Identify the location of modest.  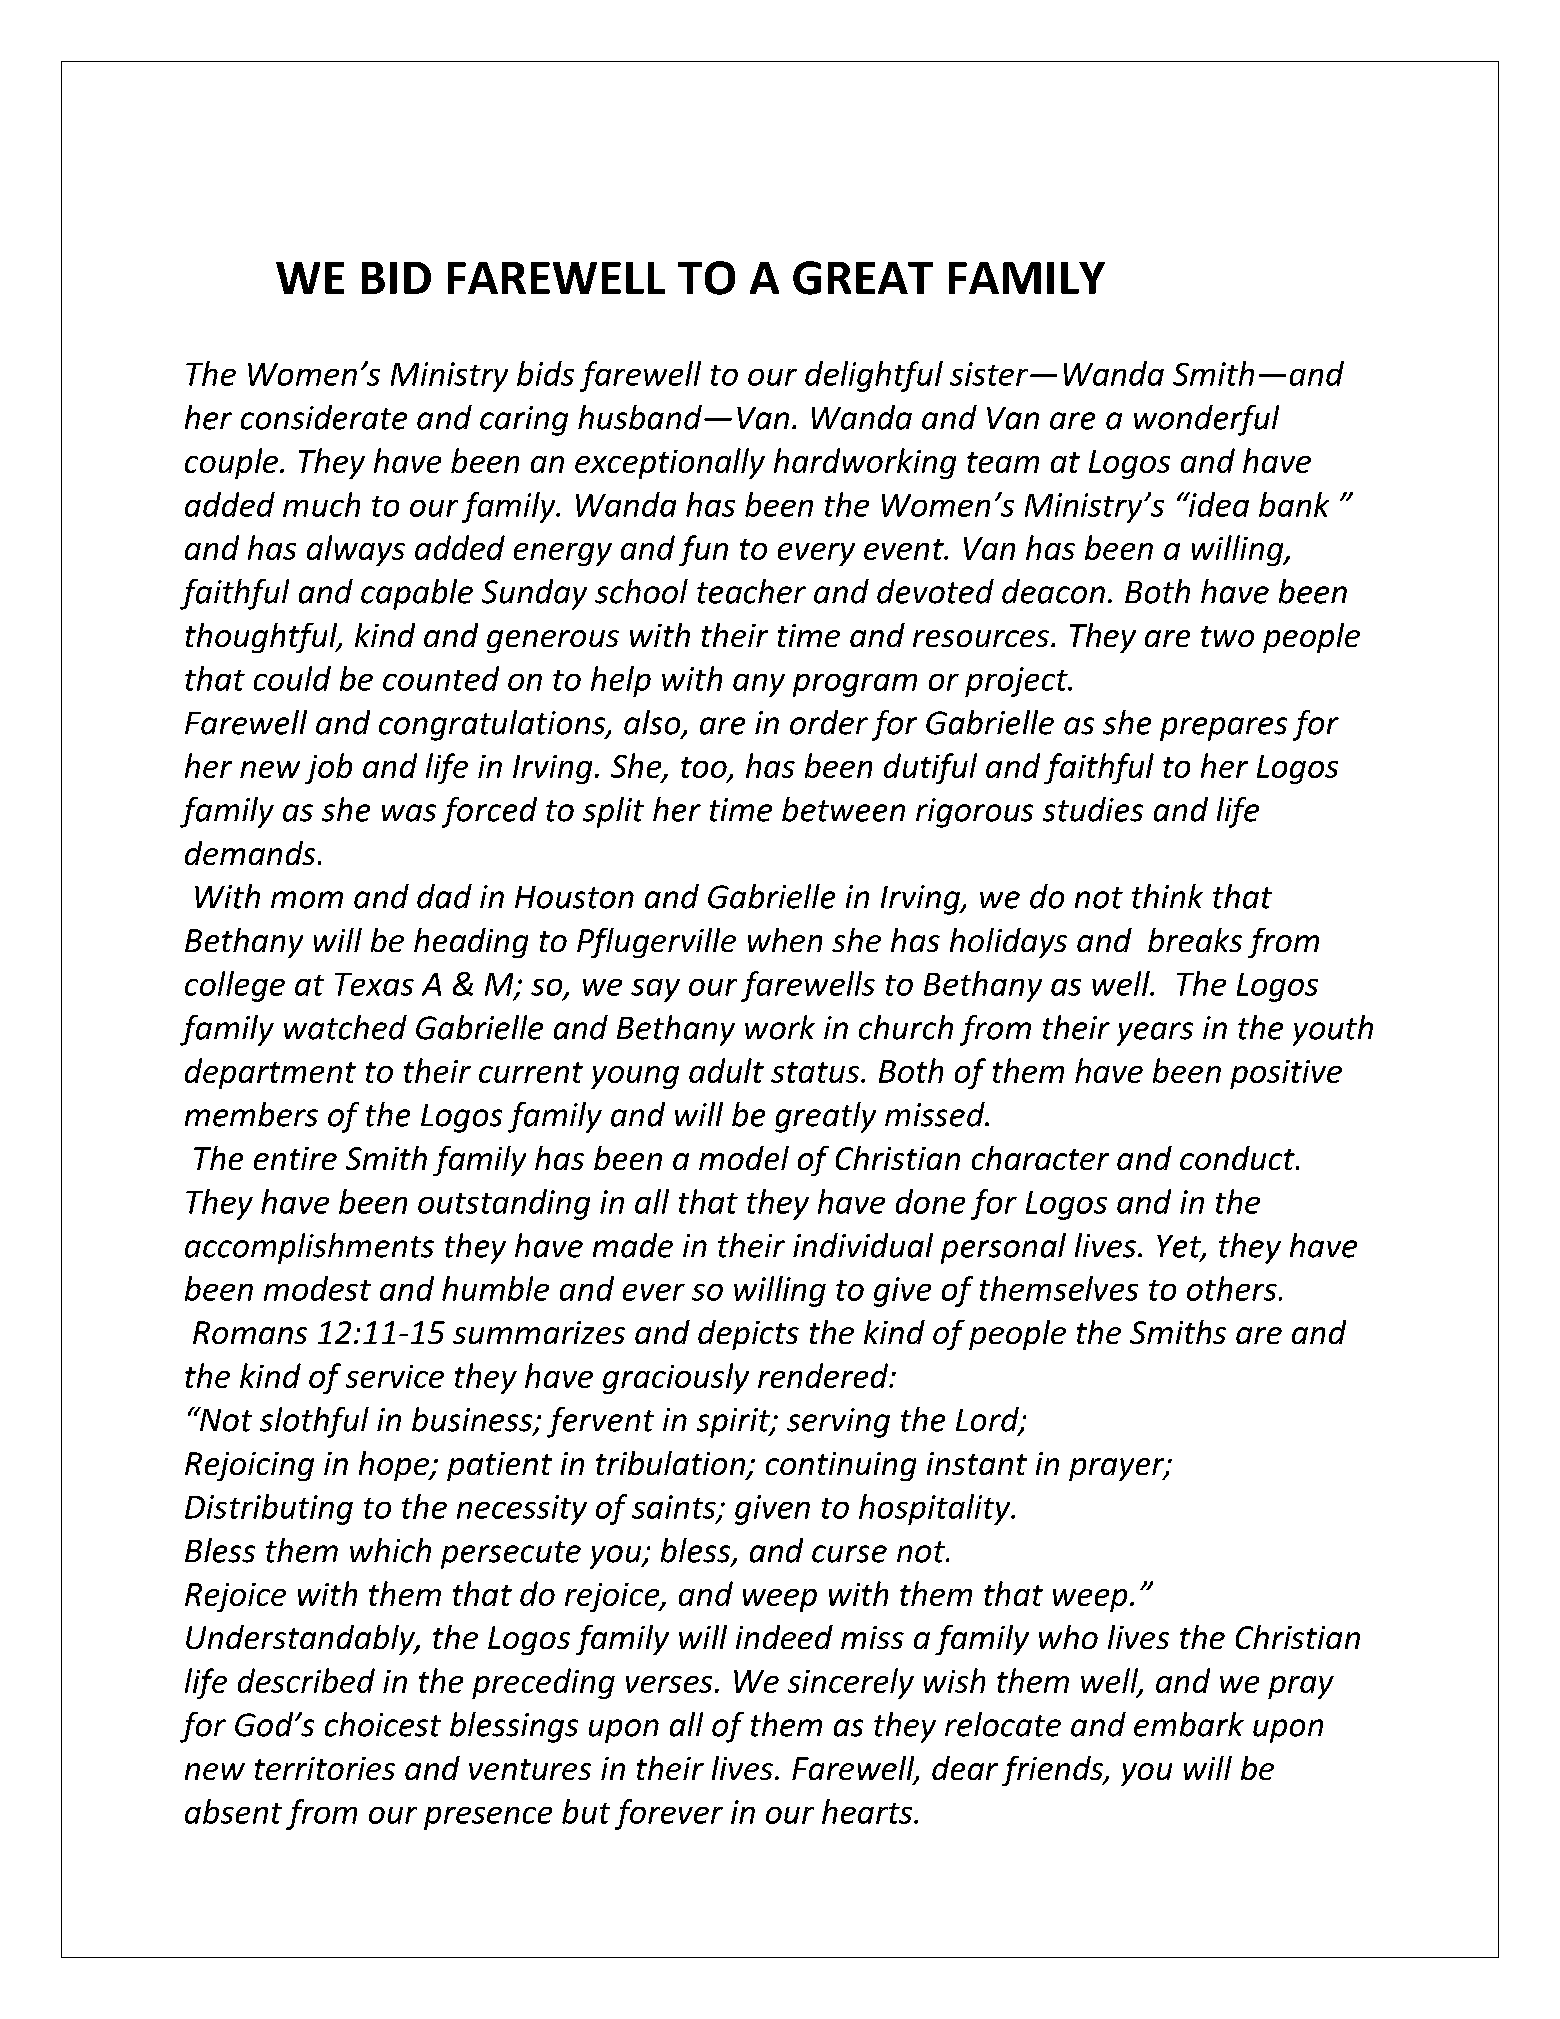
(317, 1288).
